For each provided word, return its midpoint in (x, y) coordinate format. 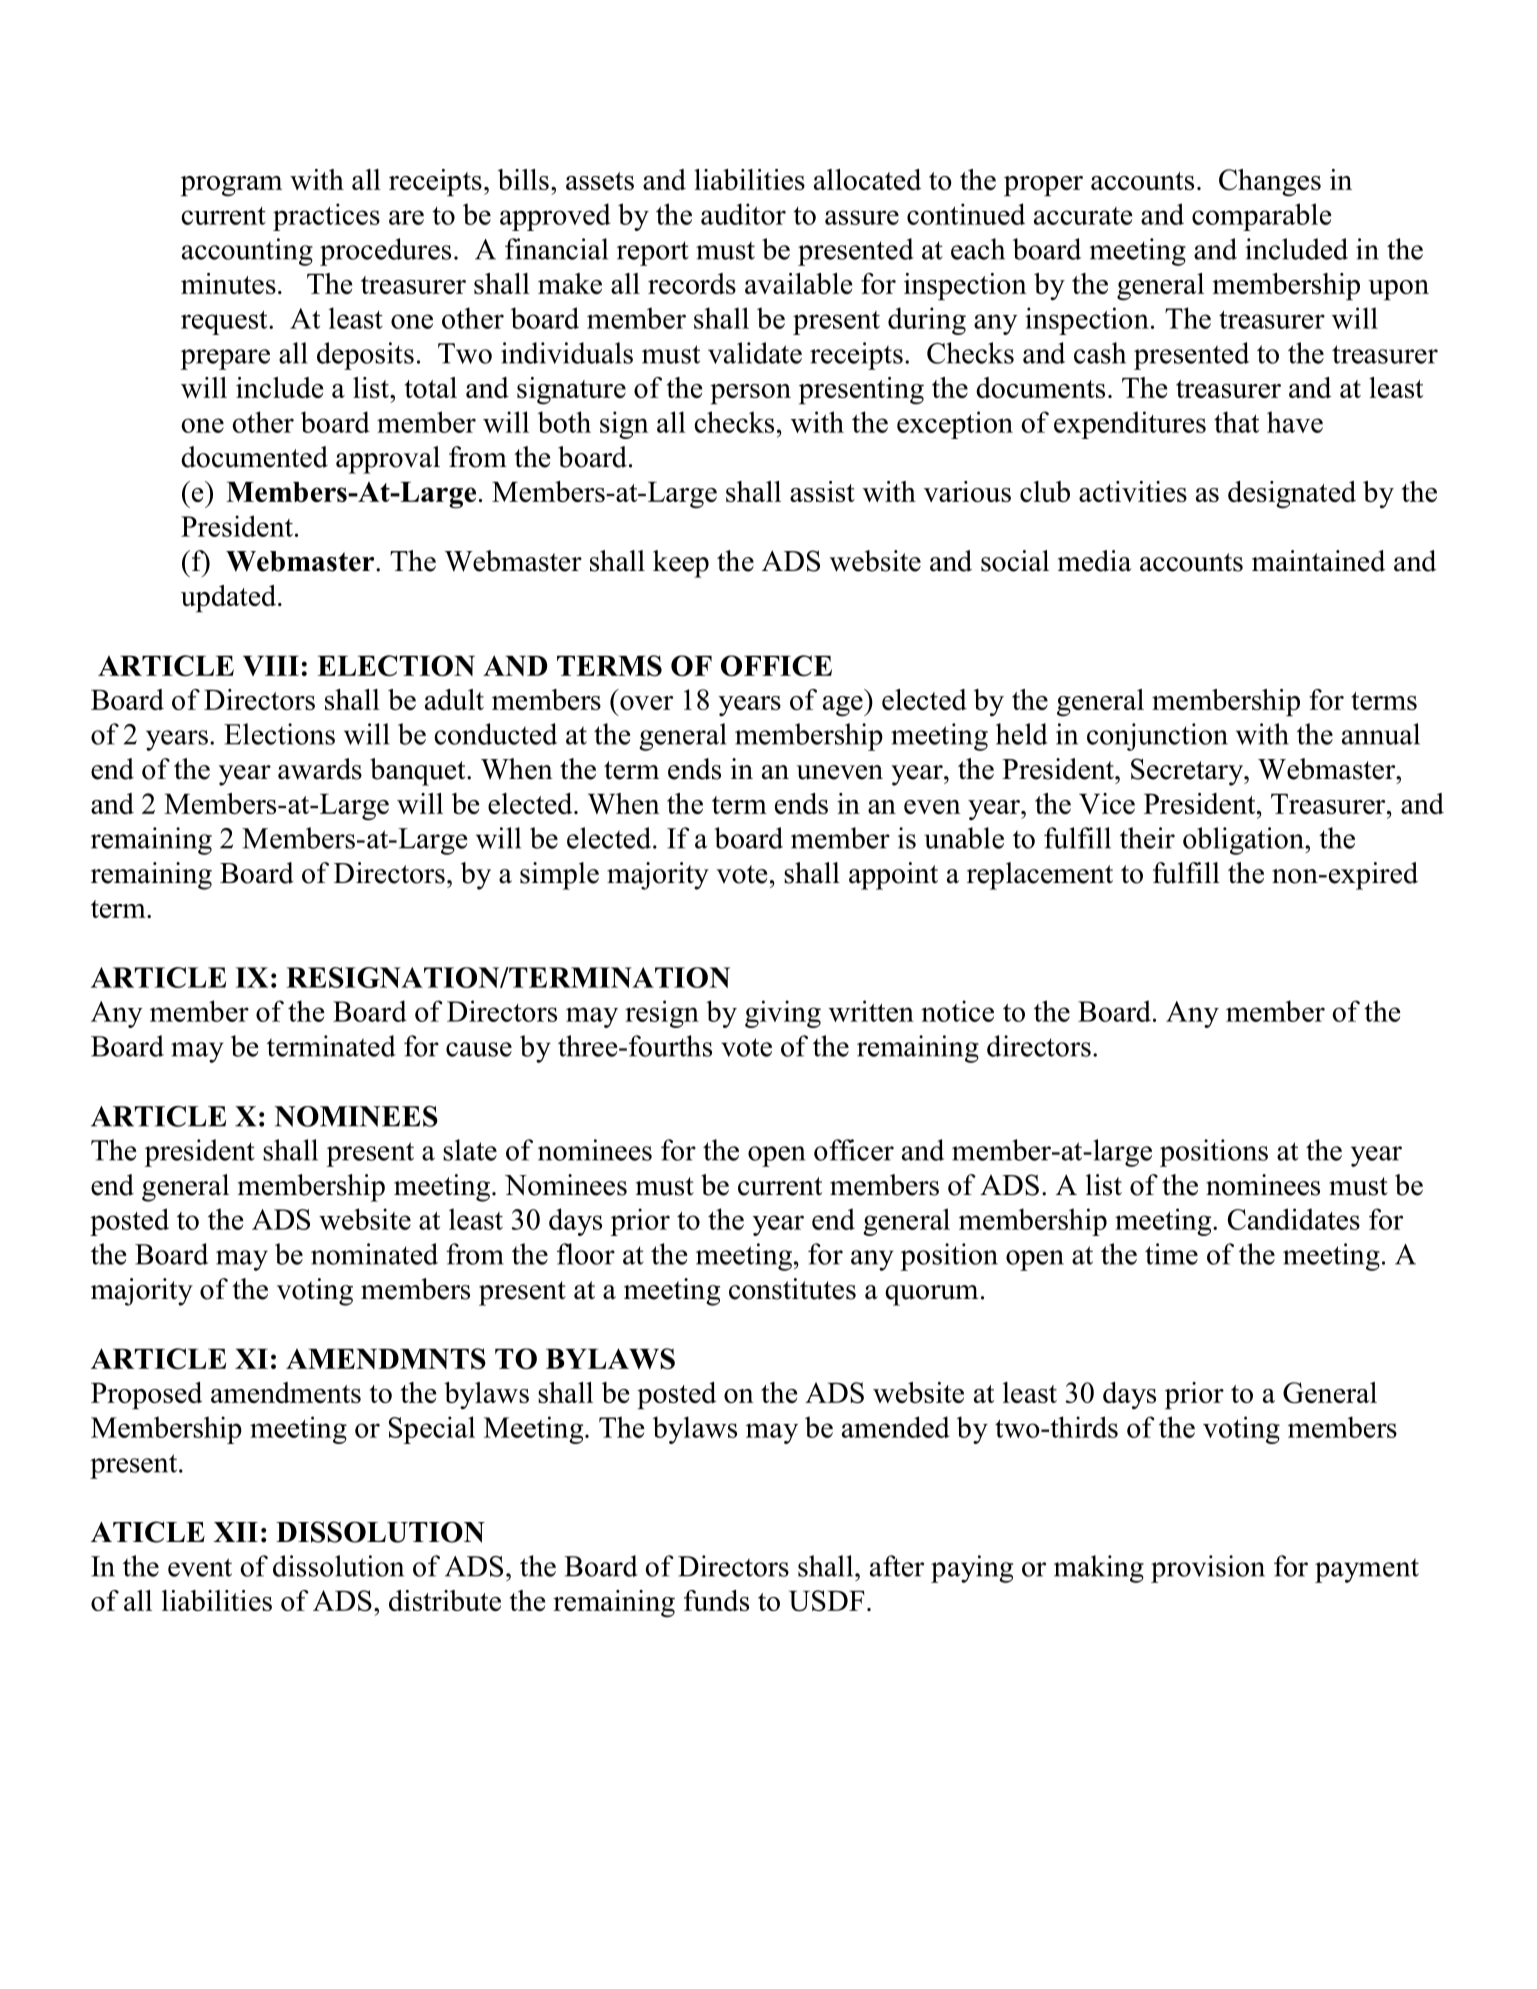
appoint (893, 876)
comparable (1262, 217)
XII (236, 1532)
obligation (1244, 841)
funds (716, 1600)
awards (320, 769)
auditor (743, 214)
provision (1208, 1569)
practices (326, 217)
